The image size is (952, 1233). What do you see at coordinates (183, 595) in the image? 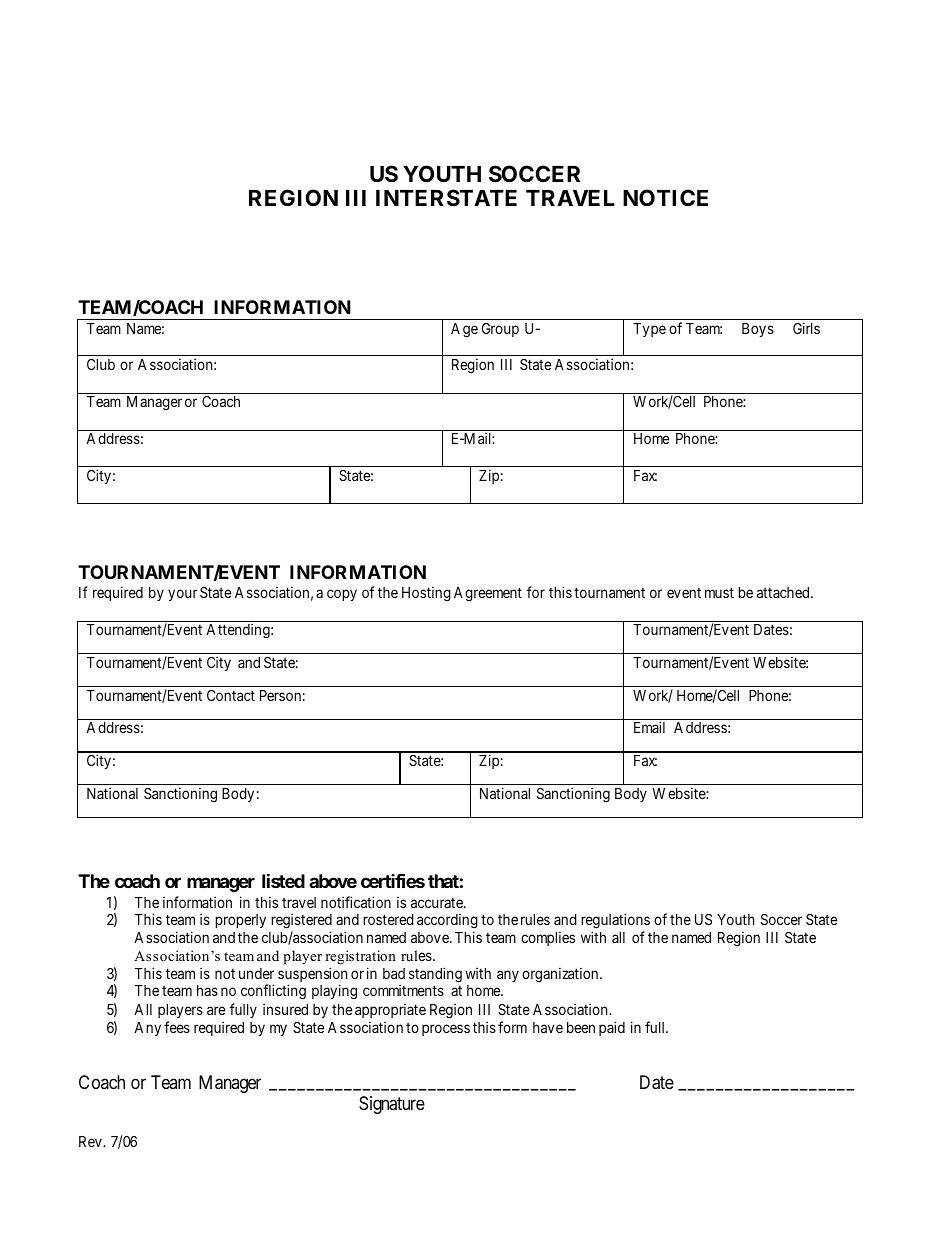
I see `your` at bounding box center [183, 595].
